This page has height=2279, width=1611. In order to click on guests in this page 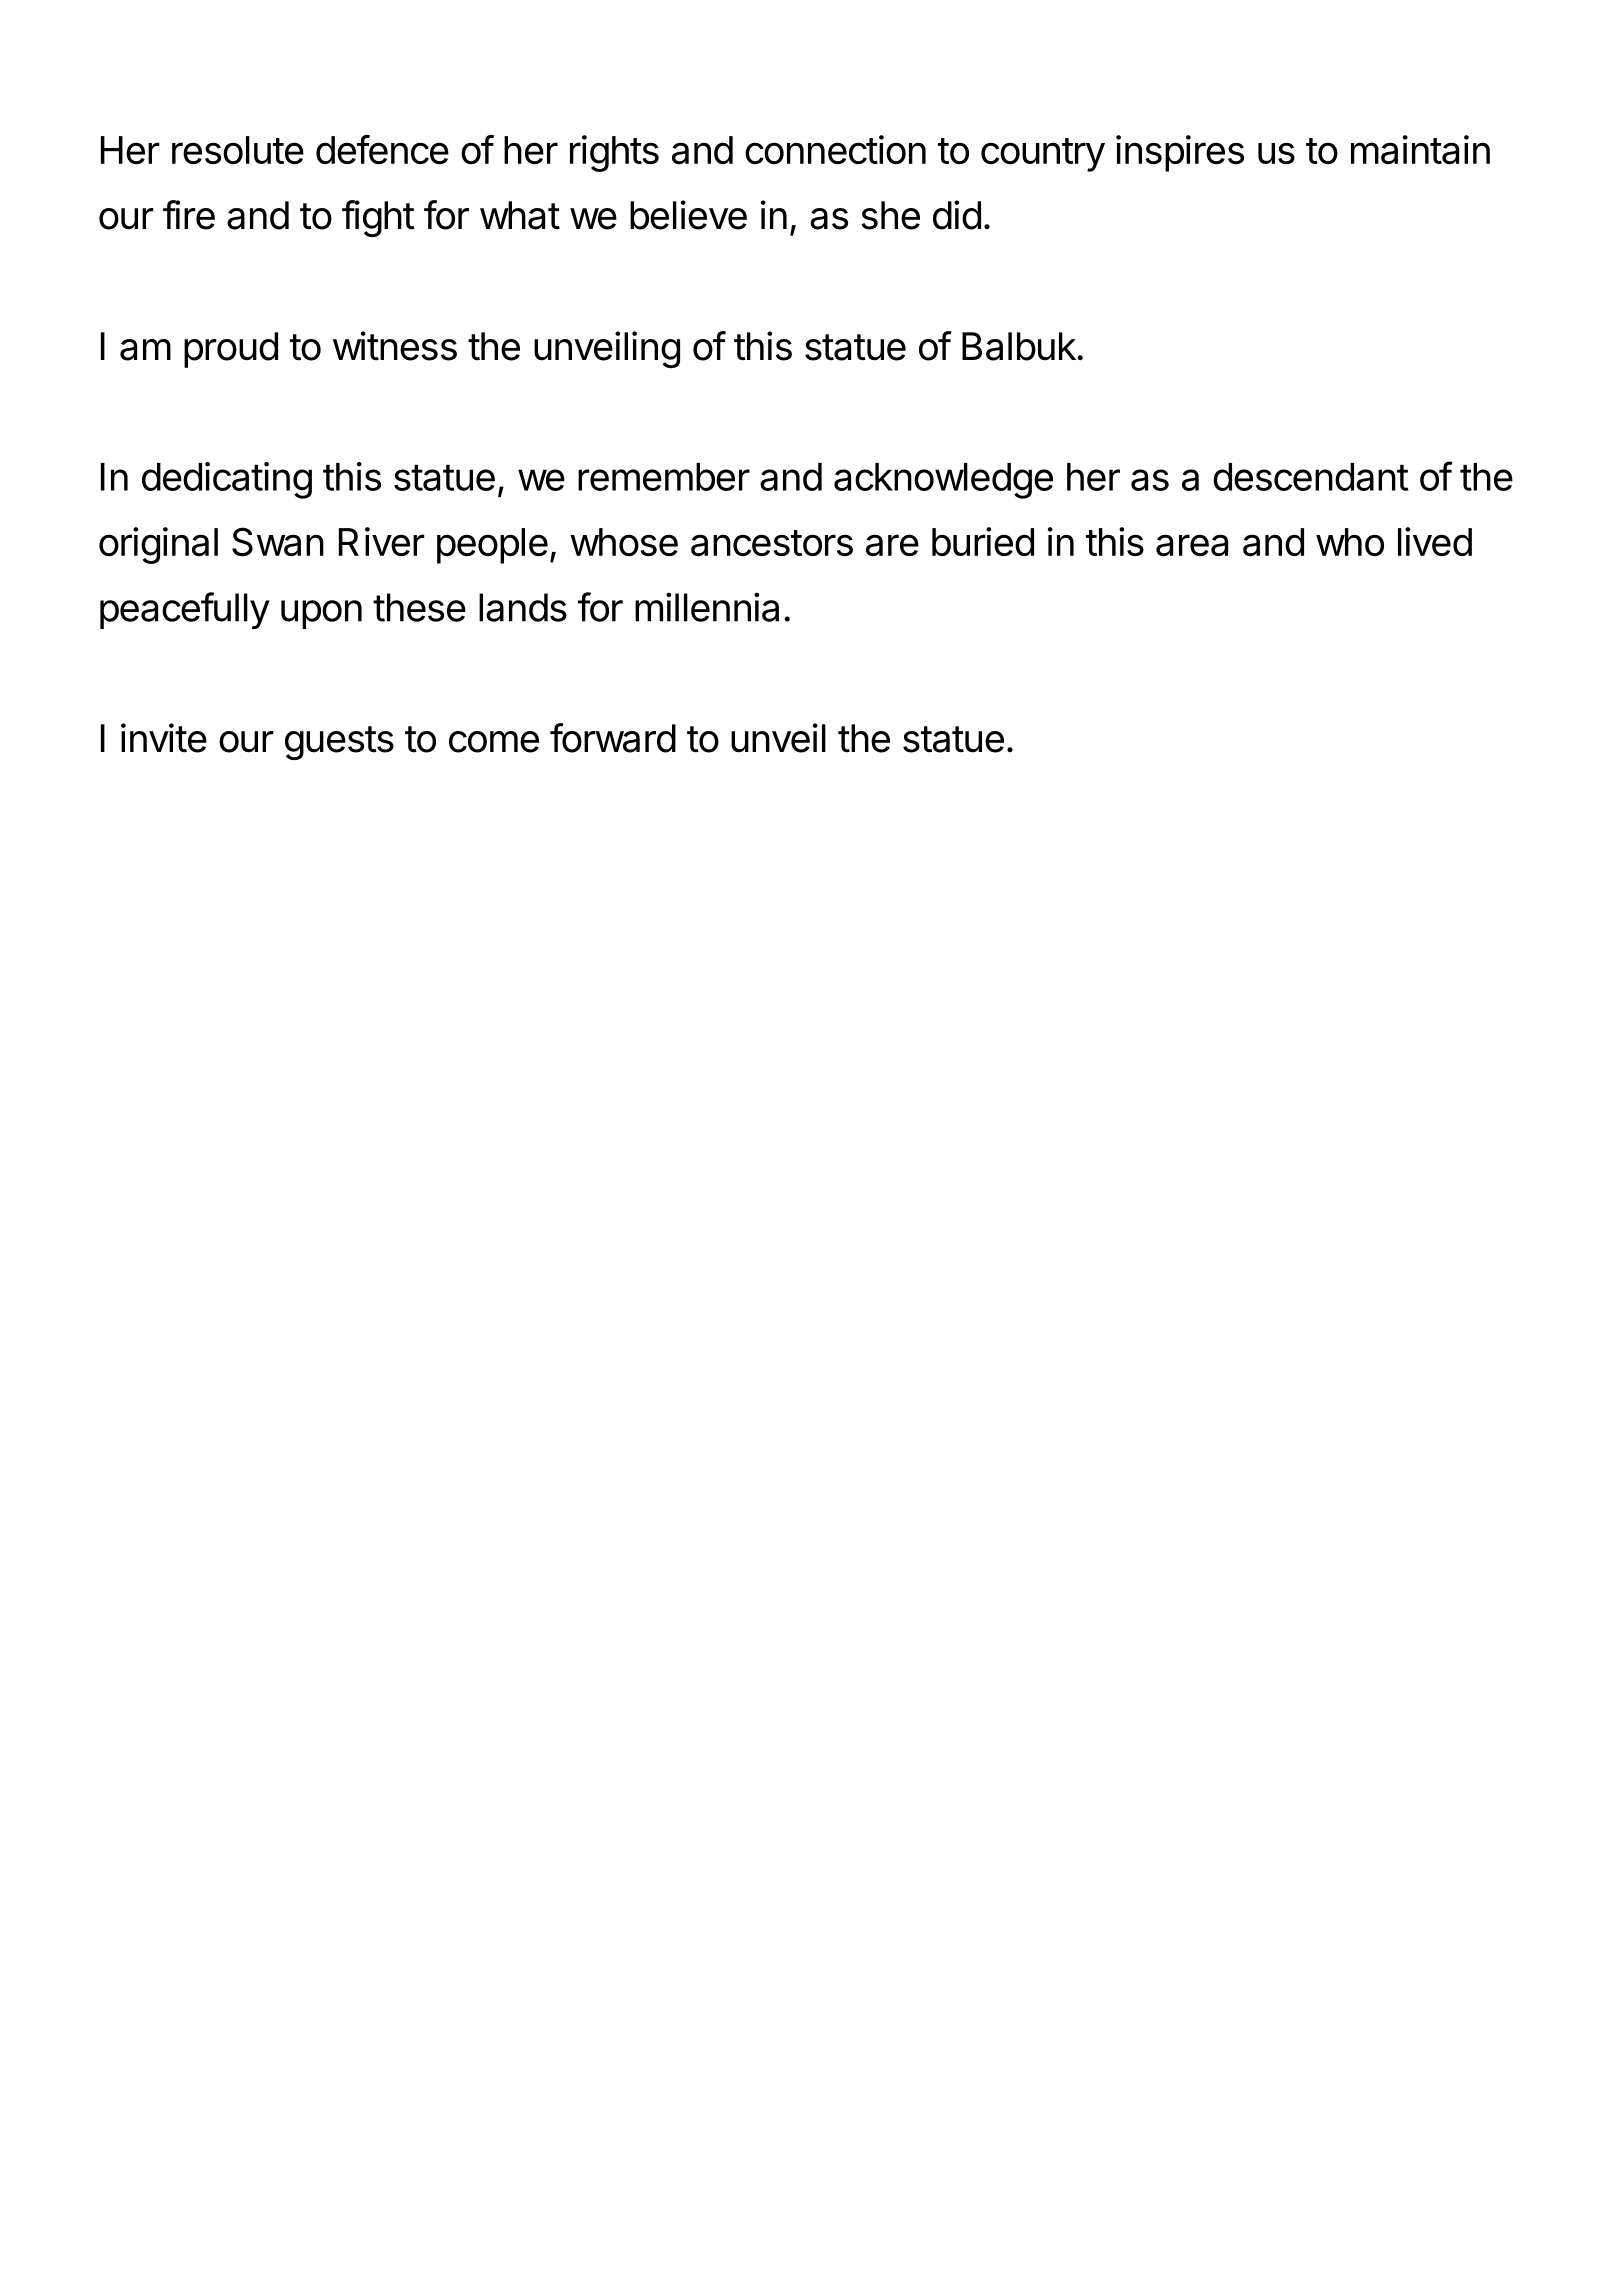, I will do `click(339, 743)`.
